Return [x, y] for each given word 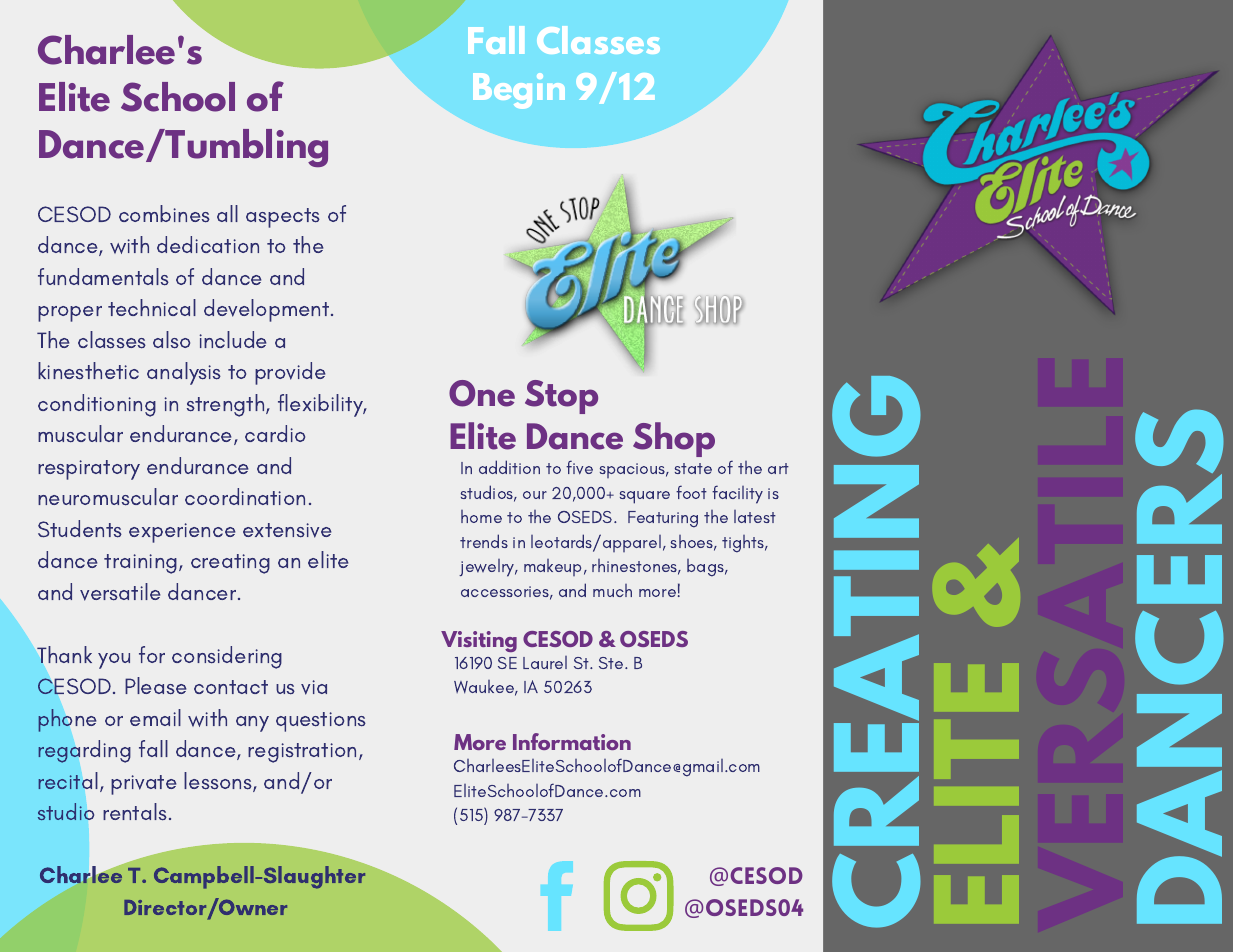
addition [509, 467]
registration [302, 753]
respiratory [89, 470]
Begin [519, 91]
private [144, 785]
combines [164, 214]
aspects [283, 218]
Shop [674, 439]
